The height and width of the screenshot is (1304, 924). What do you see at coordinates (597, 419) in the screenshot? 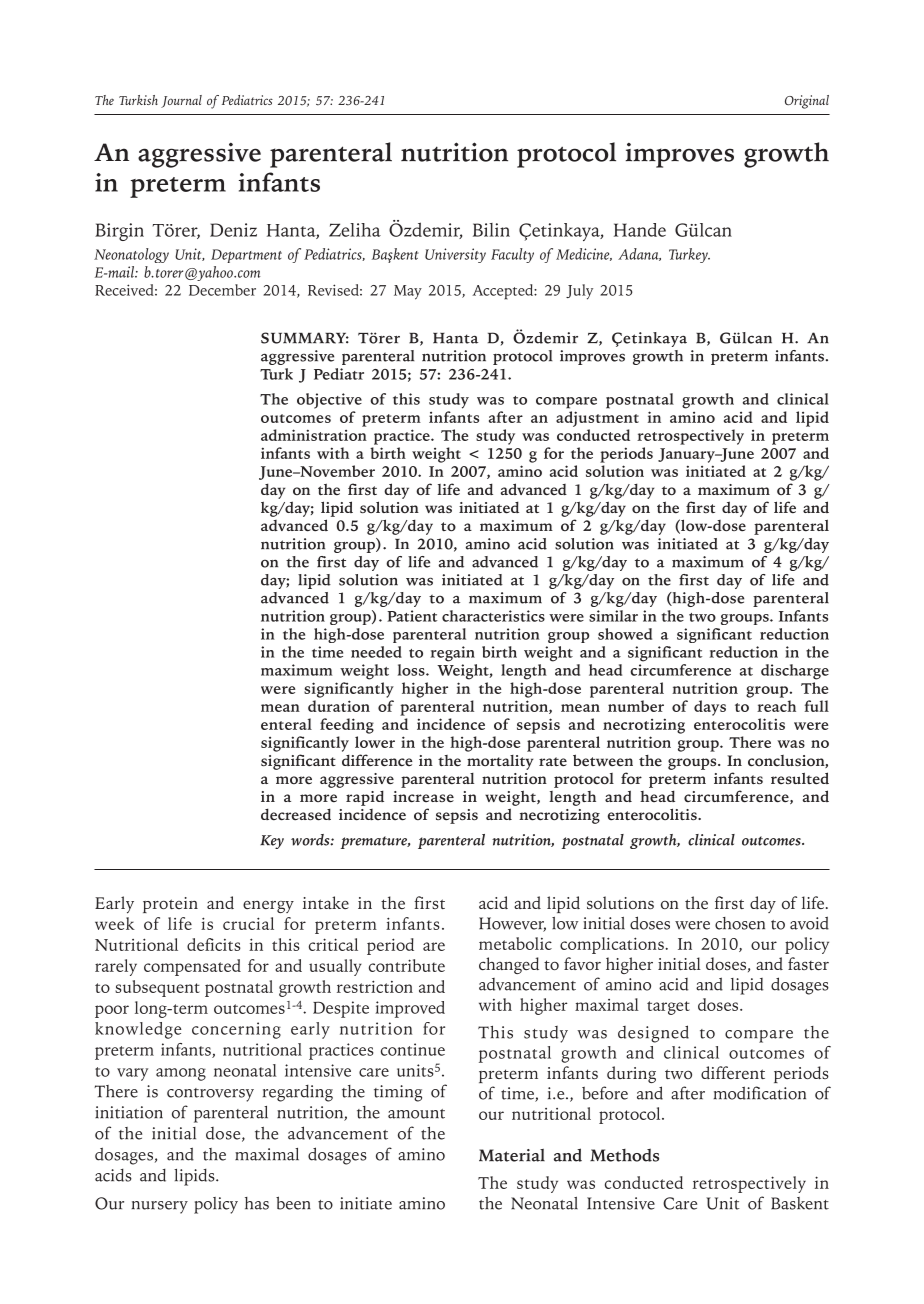
I see `adjustment` at bounding box center [597, 419].
